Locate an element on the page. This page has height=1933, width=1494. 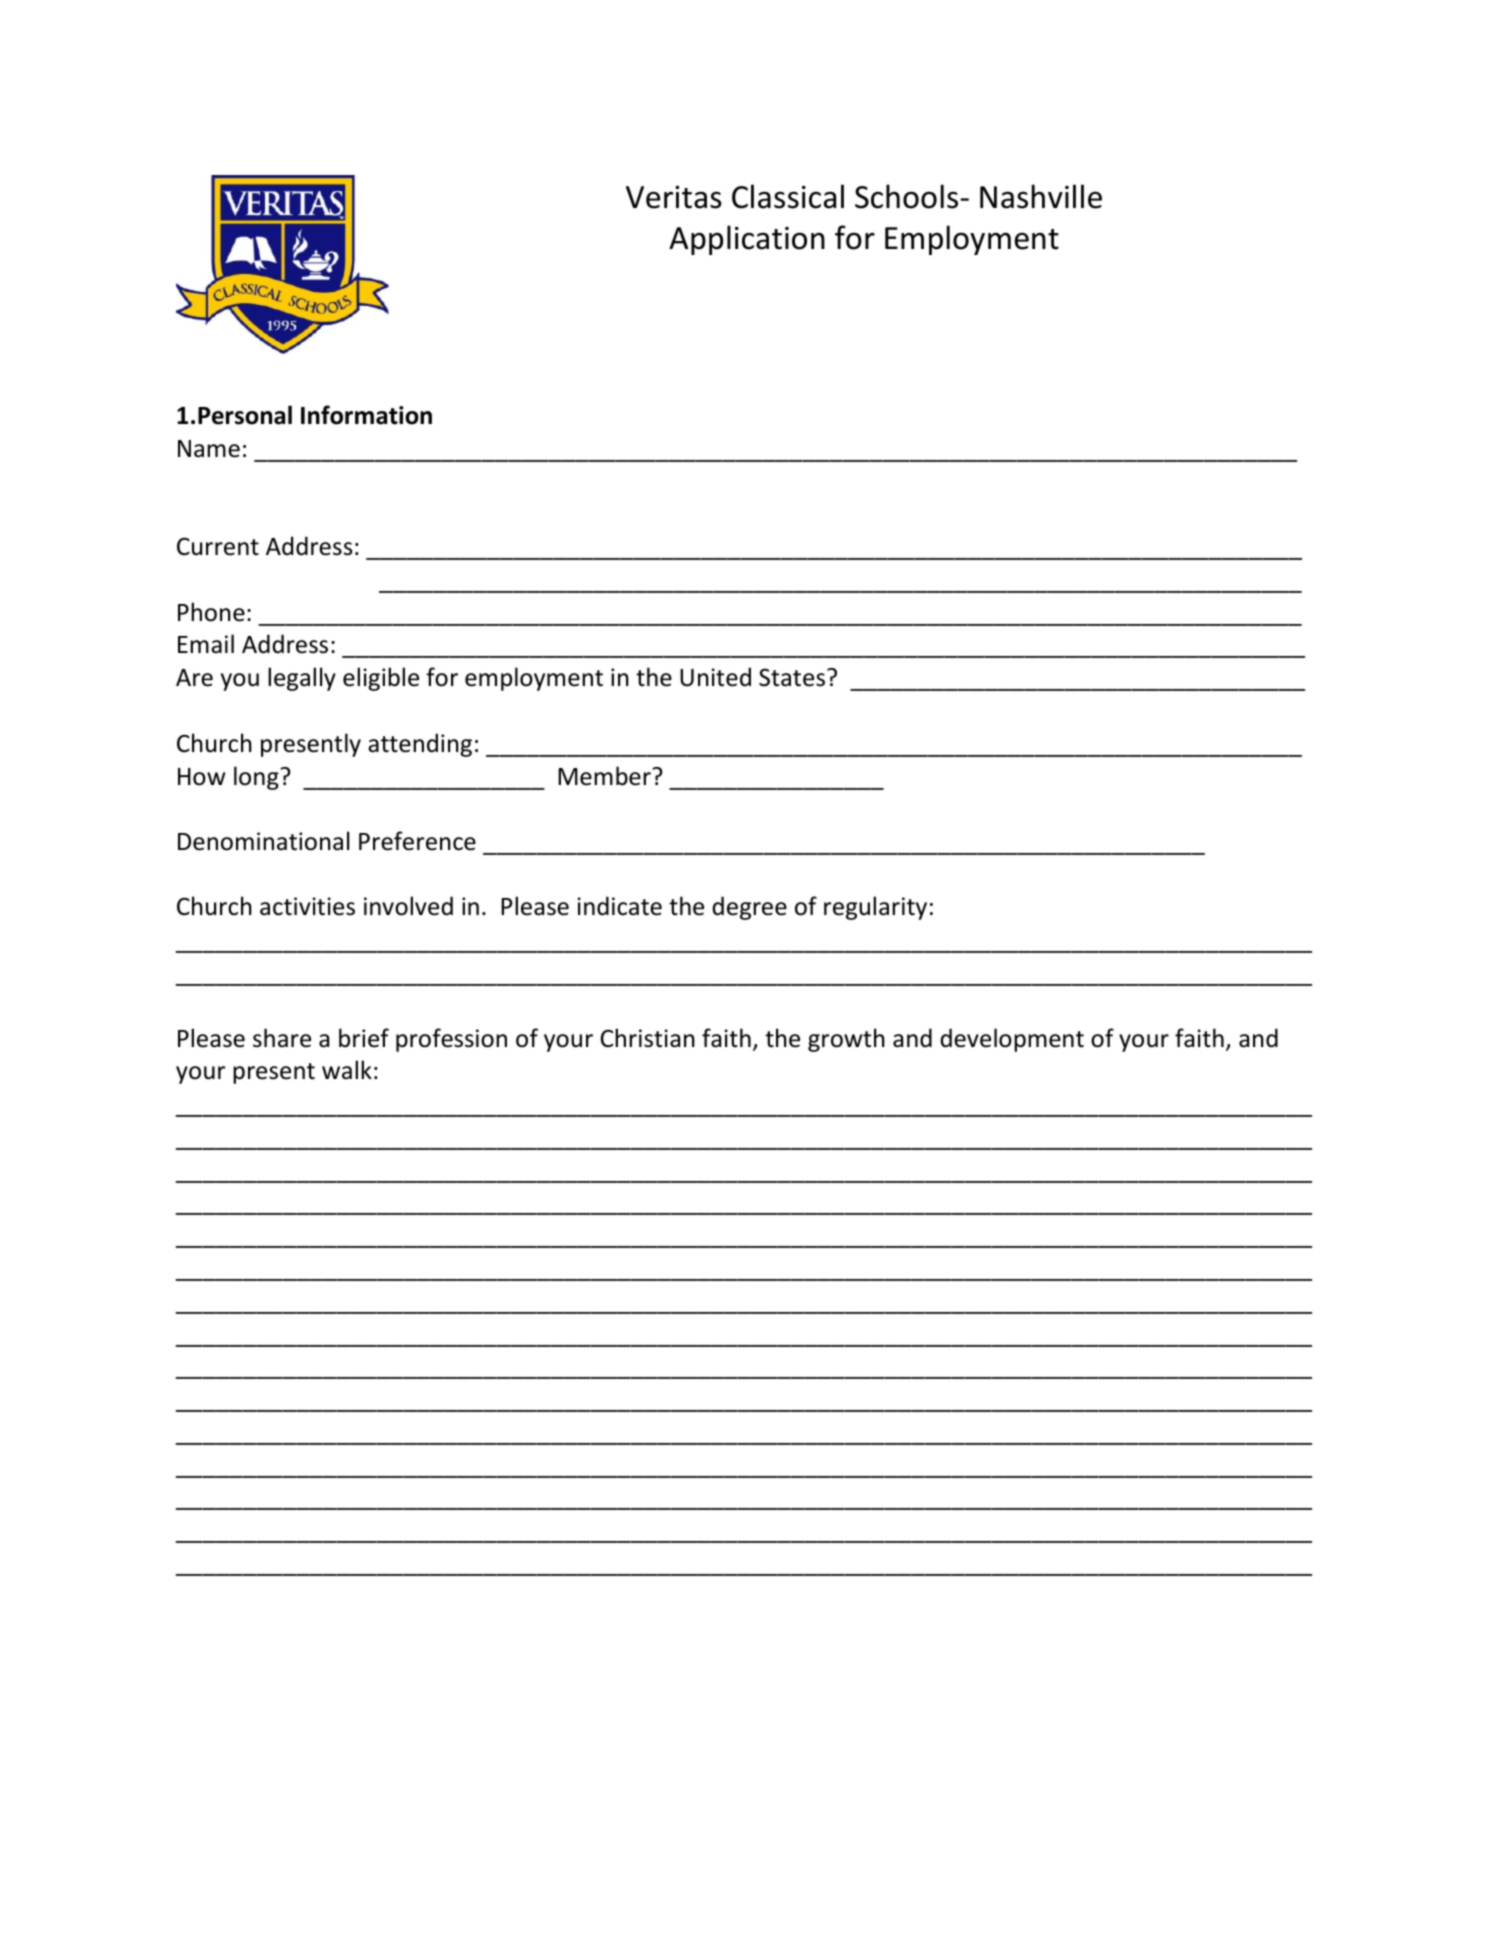
United is located at coordinates (715, 677).
